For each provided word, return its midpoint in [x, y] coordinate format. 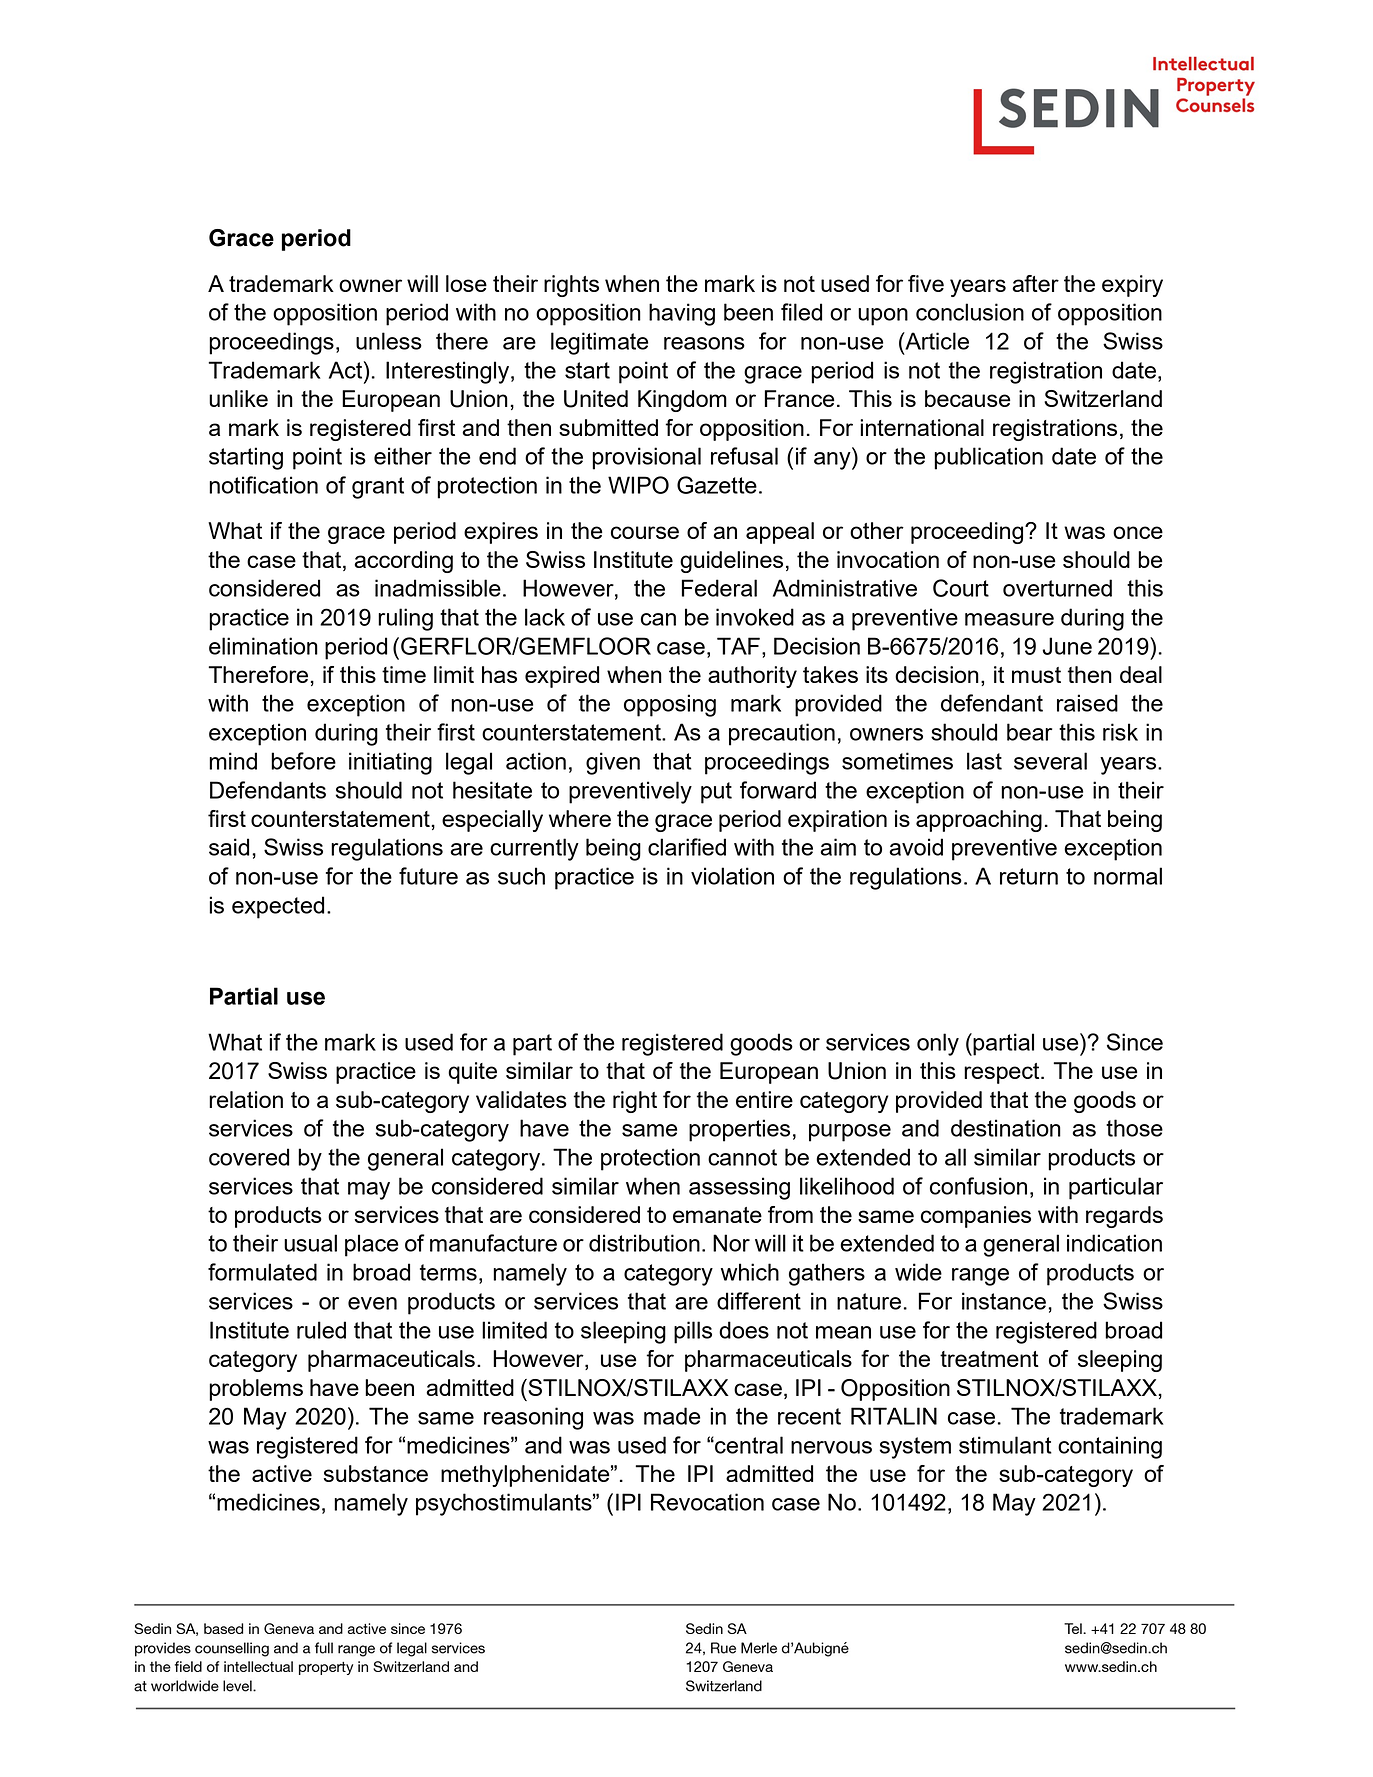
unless [389, 341]
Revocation [707, 1502]
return [1029, 876]
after [1035, 283]
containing [1110, 1447]
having [682, 314]
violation [732, 876]
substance [376, 1473]
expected [278, 907]
